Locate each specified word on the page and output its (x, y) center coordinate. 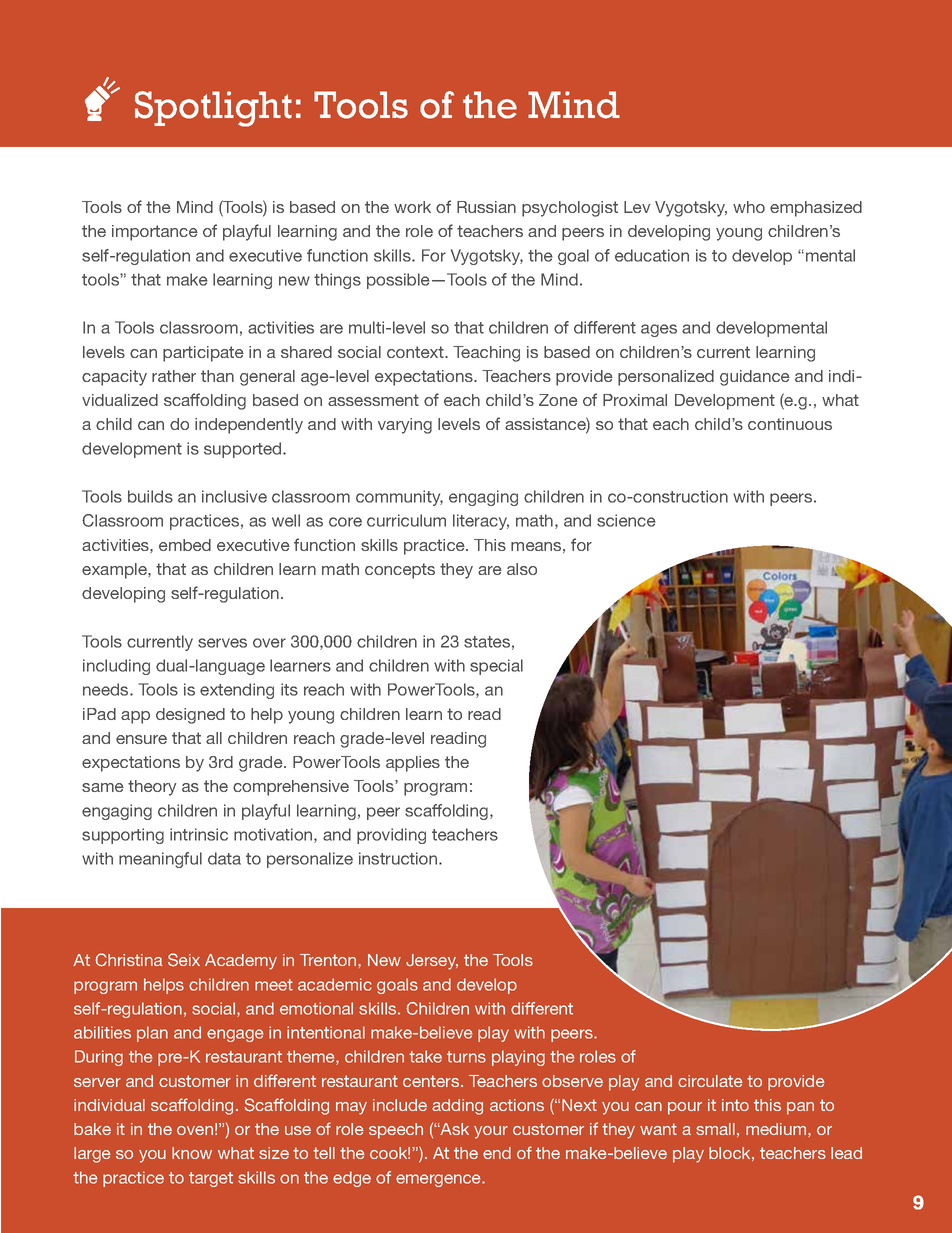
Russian (486, 207)
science (626, 520)
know (192, 1153)
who (749, 207)
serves (222, 643)
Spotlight (213, 109)
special (496, 667)
